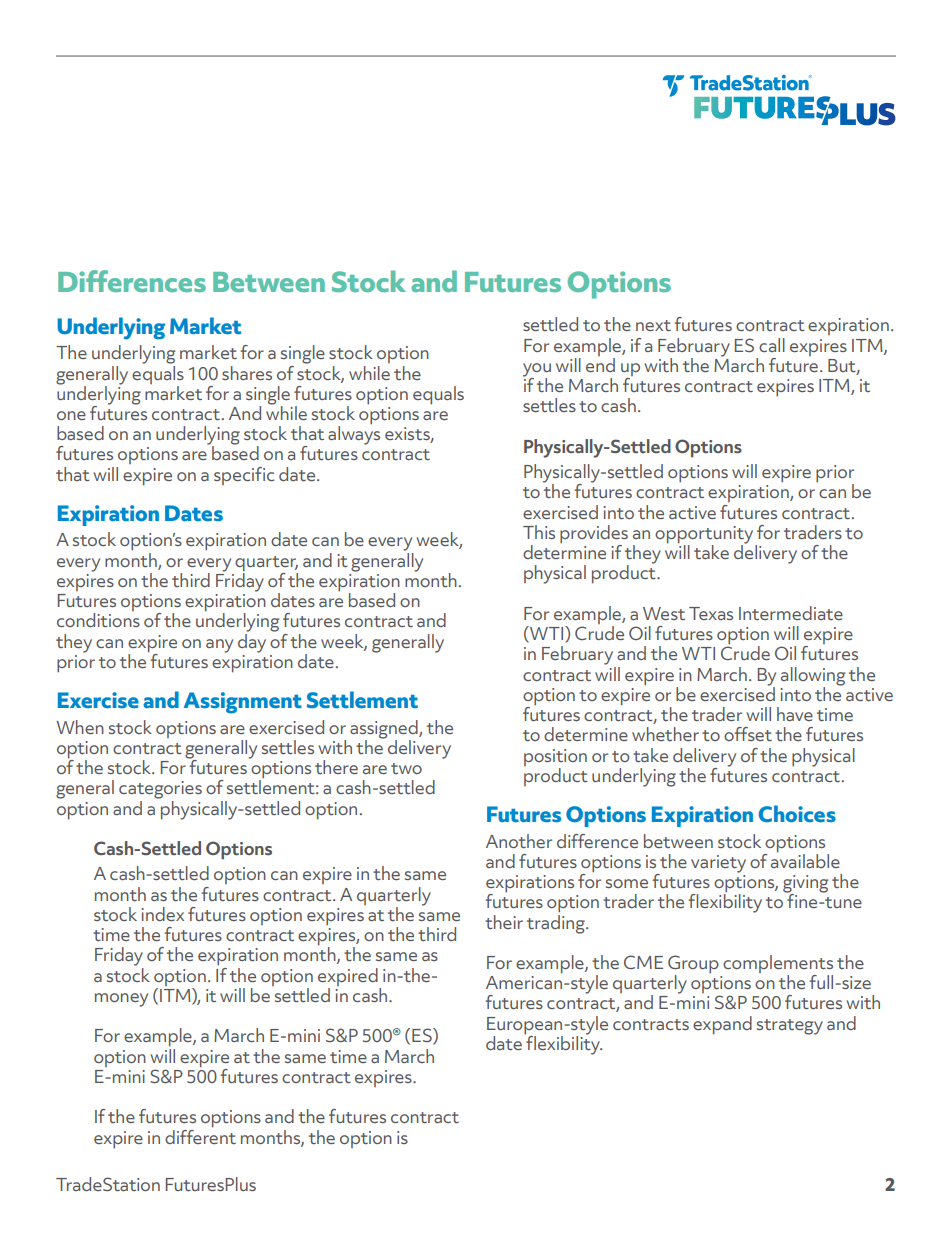 The width and height of the document is (952, 1233). I want to click on When, so click(80, 727).
